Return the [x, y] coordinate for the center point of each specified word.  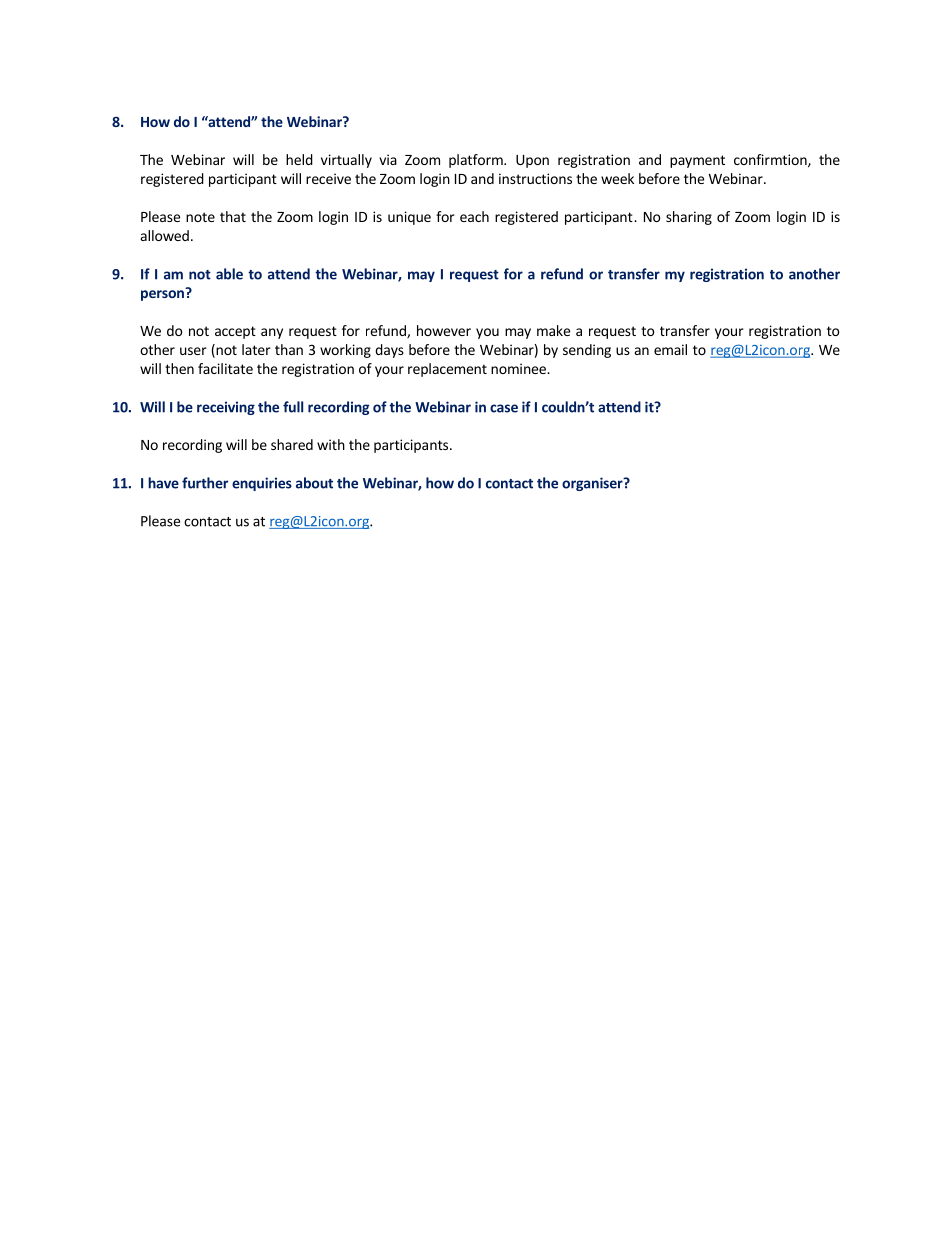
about [314, 483]
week [617, 178]
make [553, 330]
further [205, 483]
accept [235, 332]
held [299, 159]
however [444, 330]
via [388, 159]
